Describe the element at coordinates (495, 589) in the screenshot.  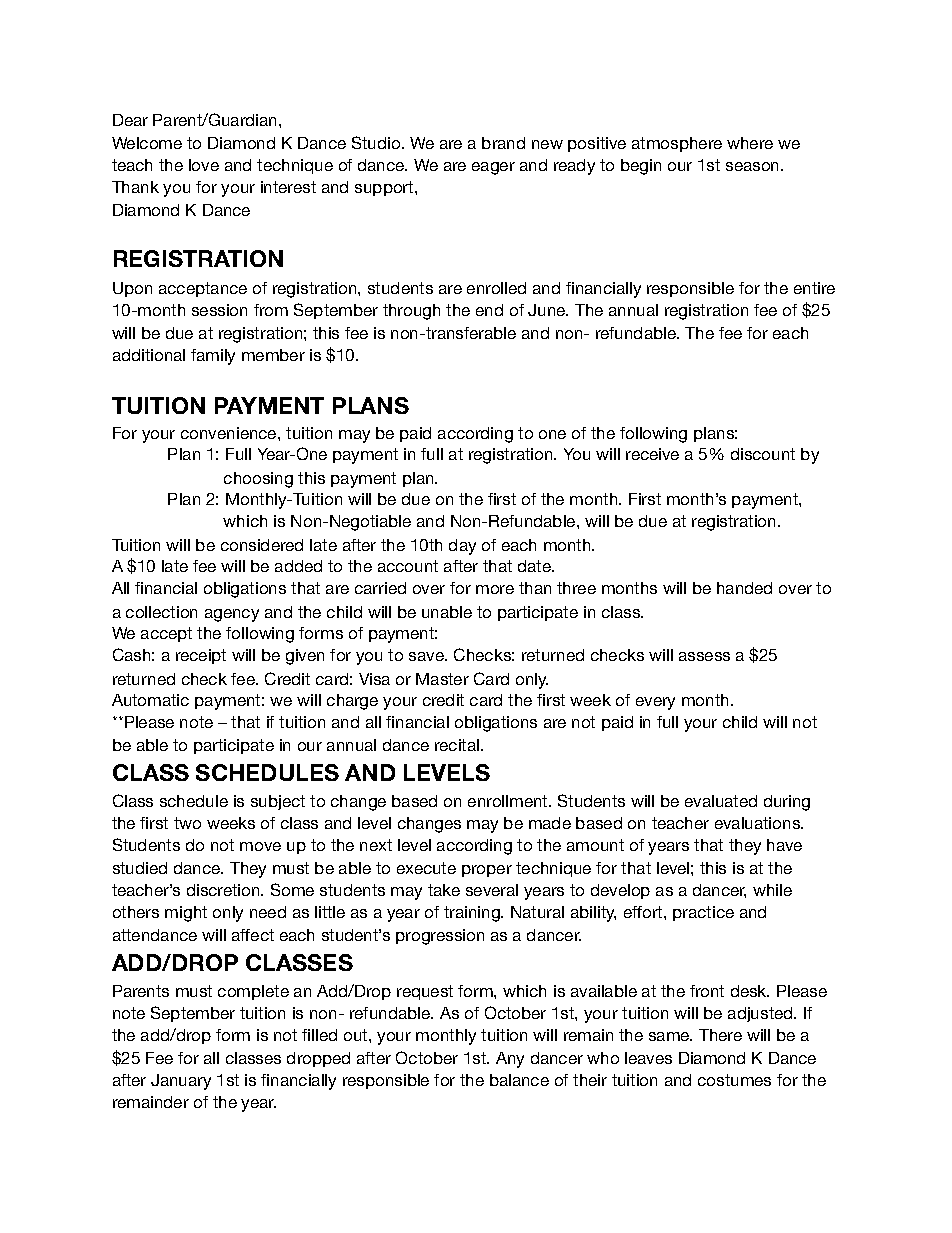
I see `more` at that location.
